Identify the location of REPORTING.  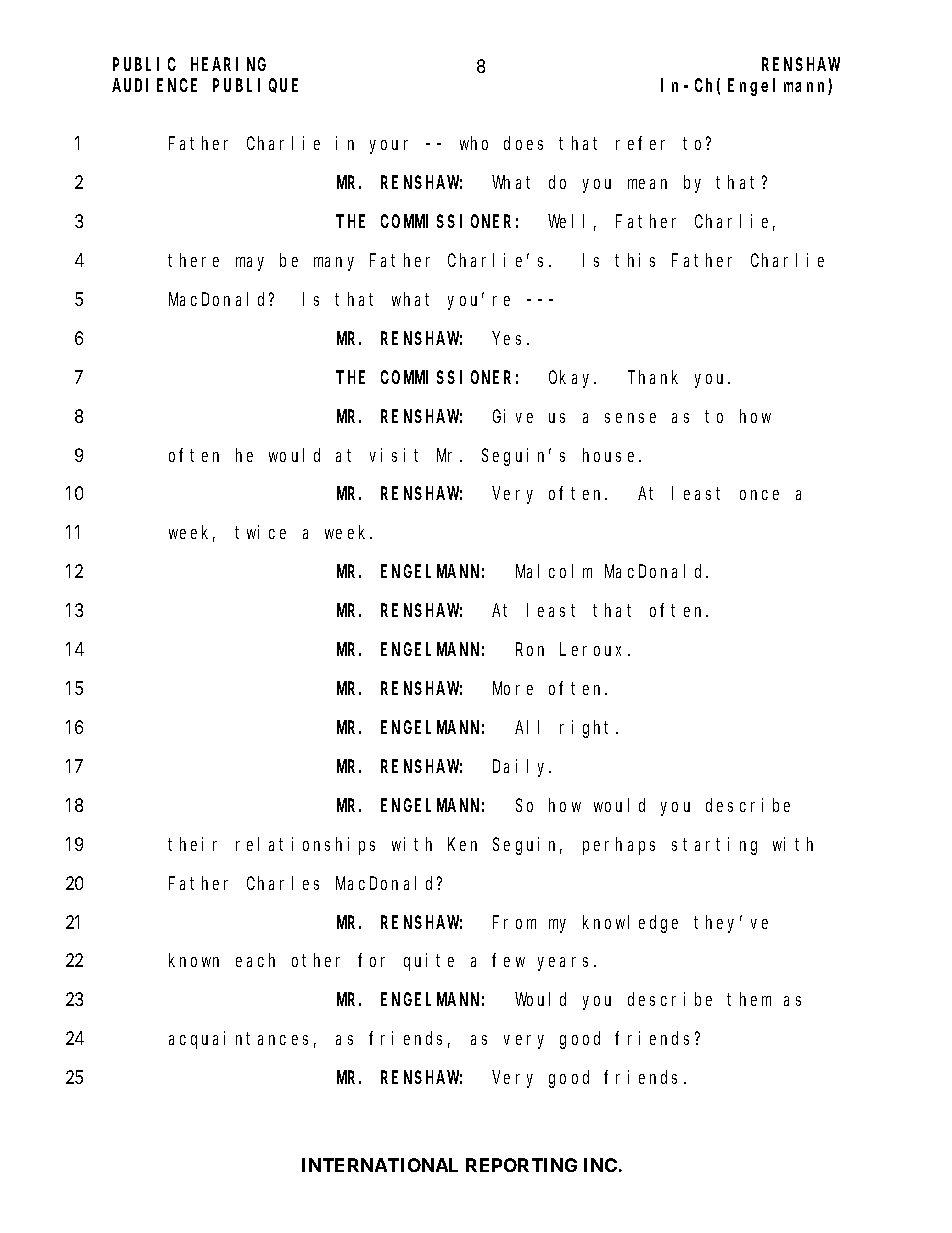
(521, 1165).
